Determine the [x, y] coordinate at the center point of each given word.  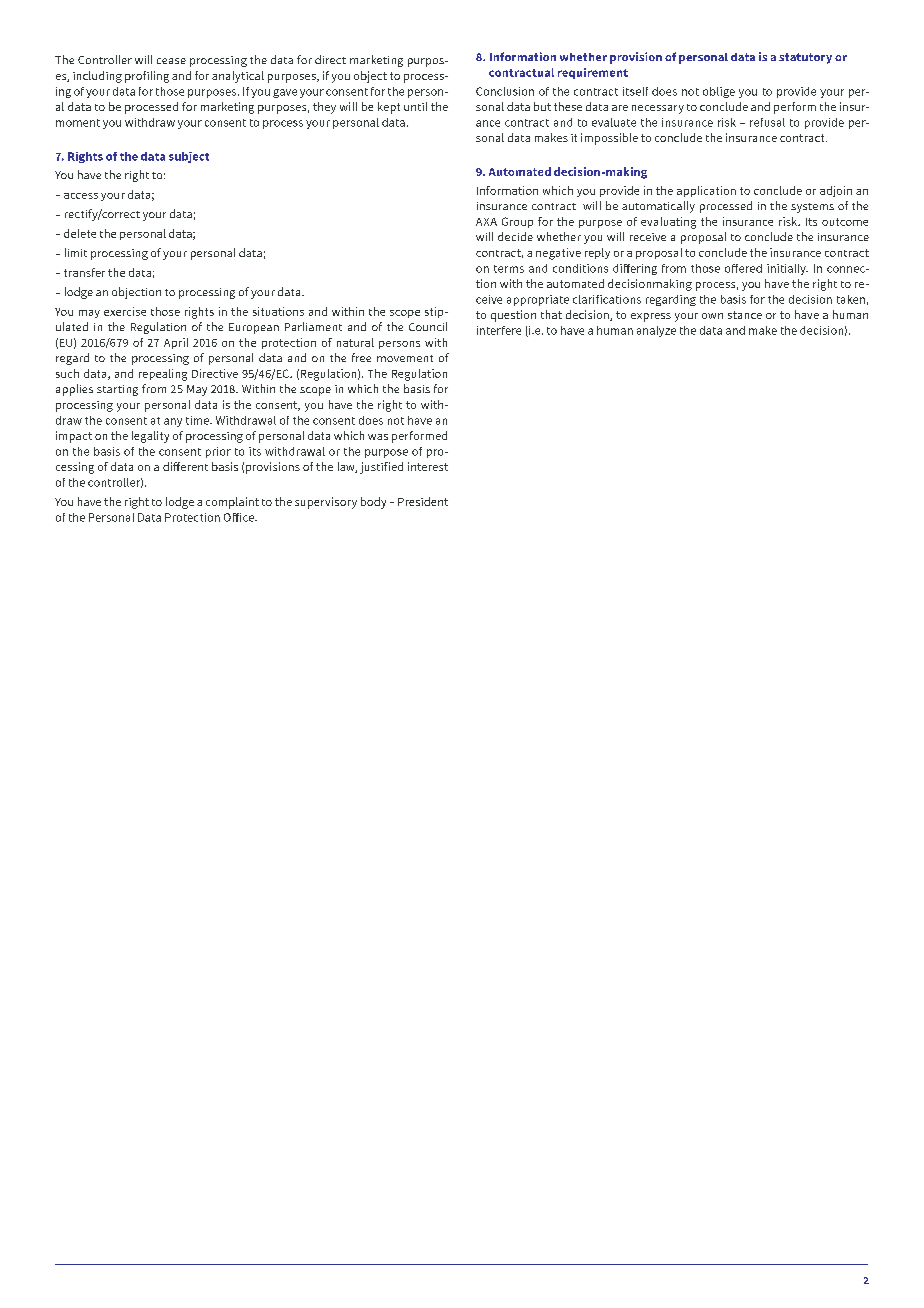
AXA [486, 222]
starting [117, 390]
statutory [805, 58]
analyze [656, 331]
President [423, 501]
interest [428, 466]
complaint [232, 503]
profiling [147, 77]
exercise [125, 311]
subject [189, 157]
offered [743, 268]
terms [509, 269]
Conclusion [505, 91]
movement [405, 358]
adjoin [836, 191]
